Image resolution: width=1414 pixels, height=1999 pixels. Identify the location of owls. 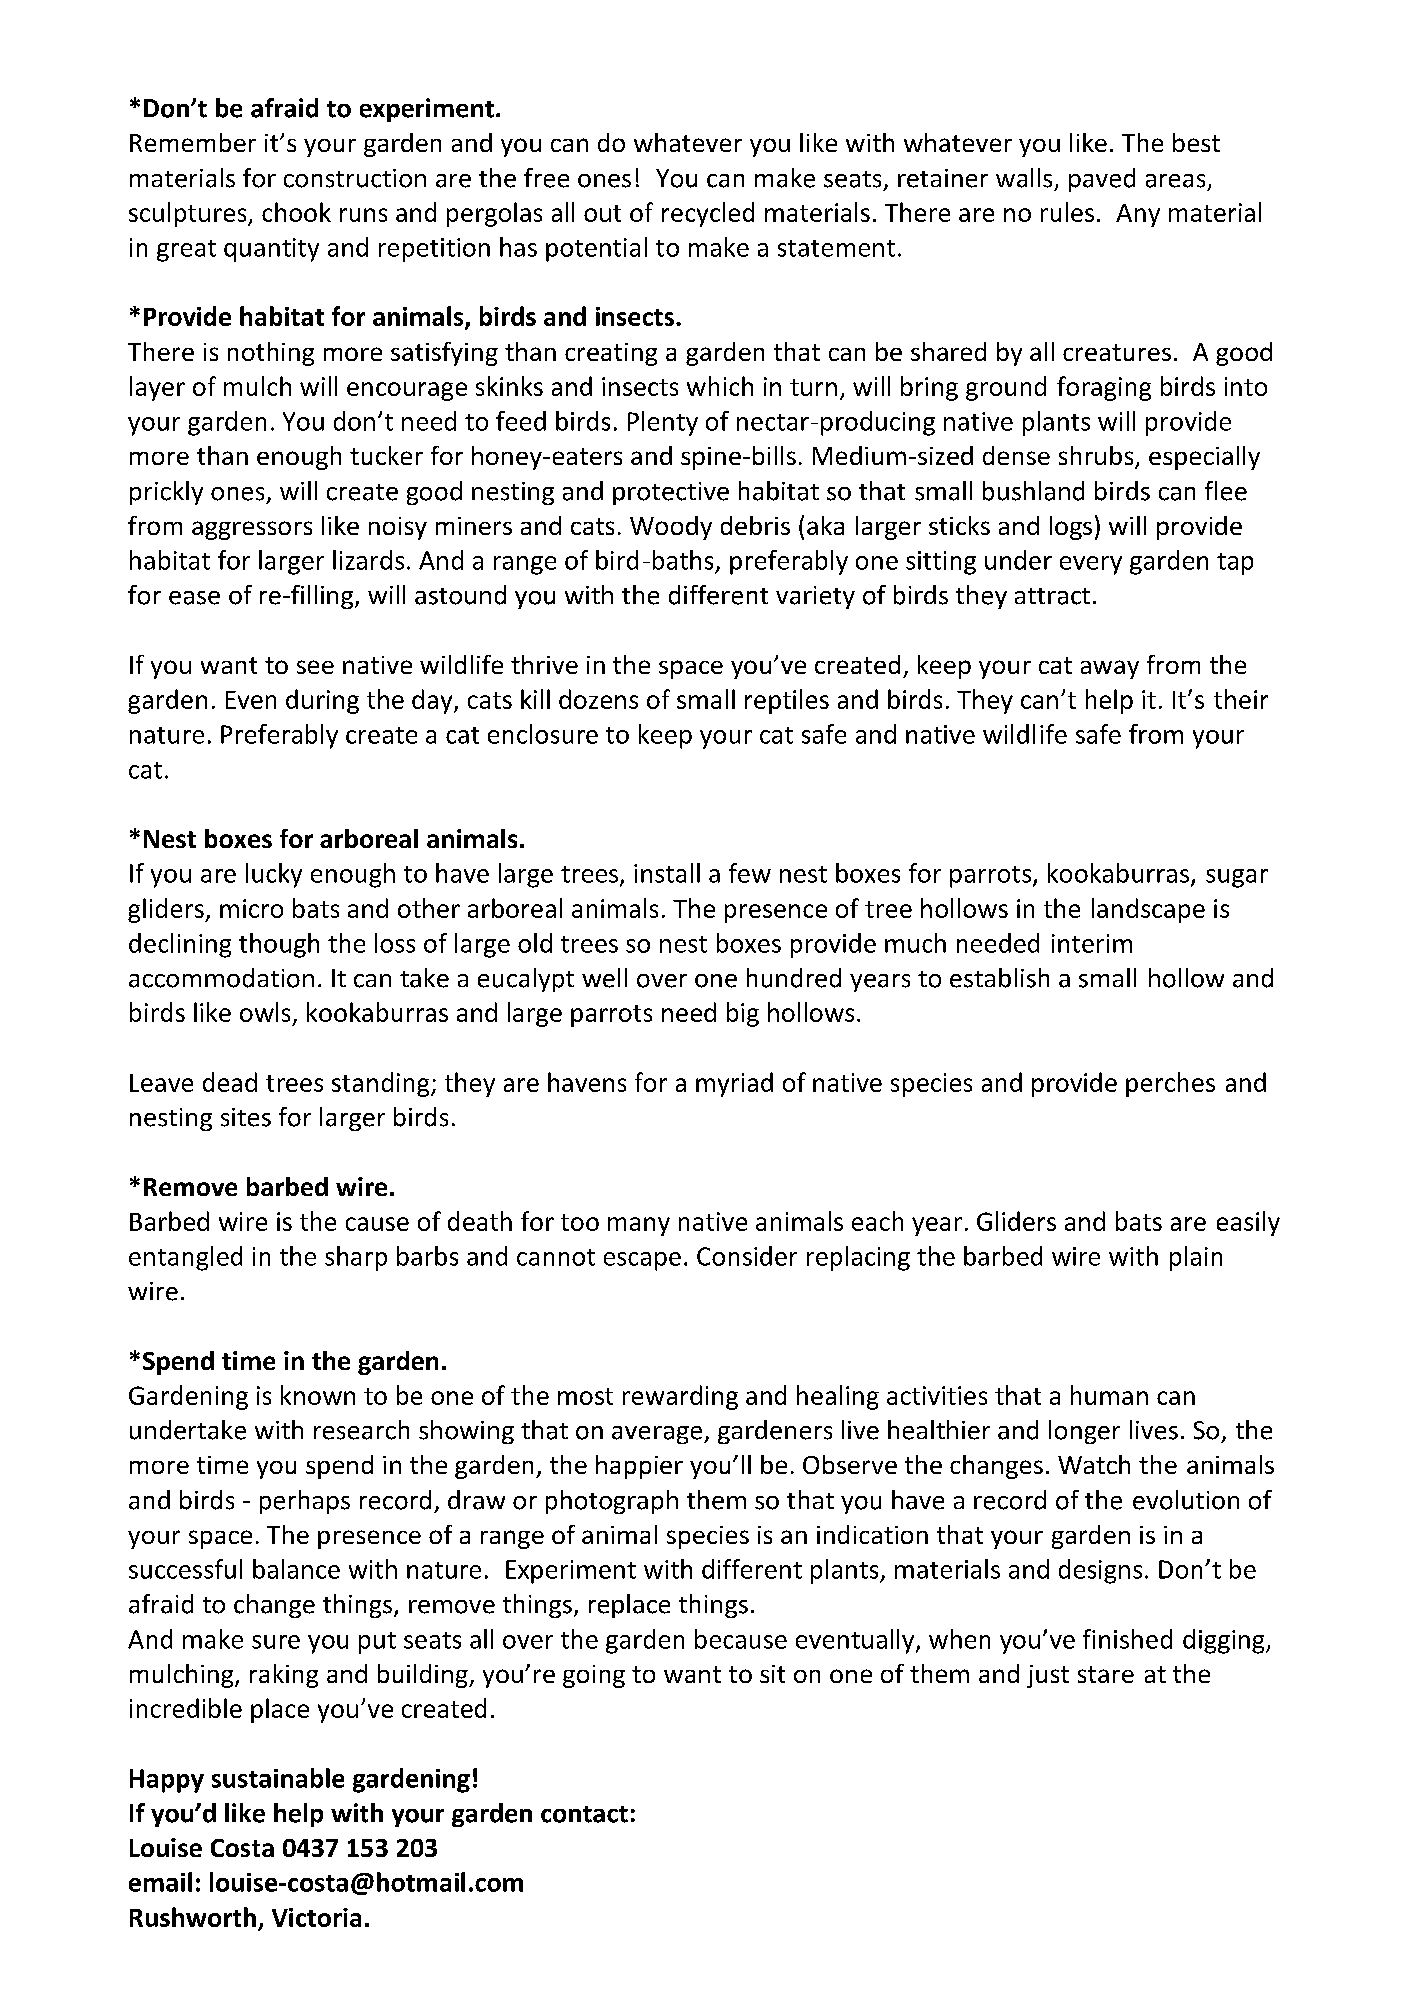
(265, 1012).
